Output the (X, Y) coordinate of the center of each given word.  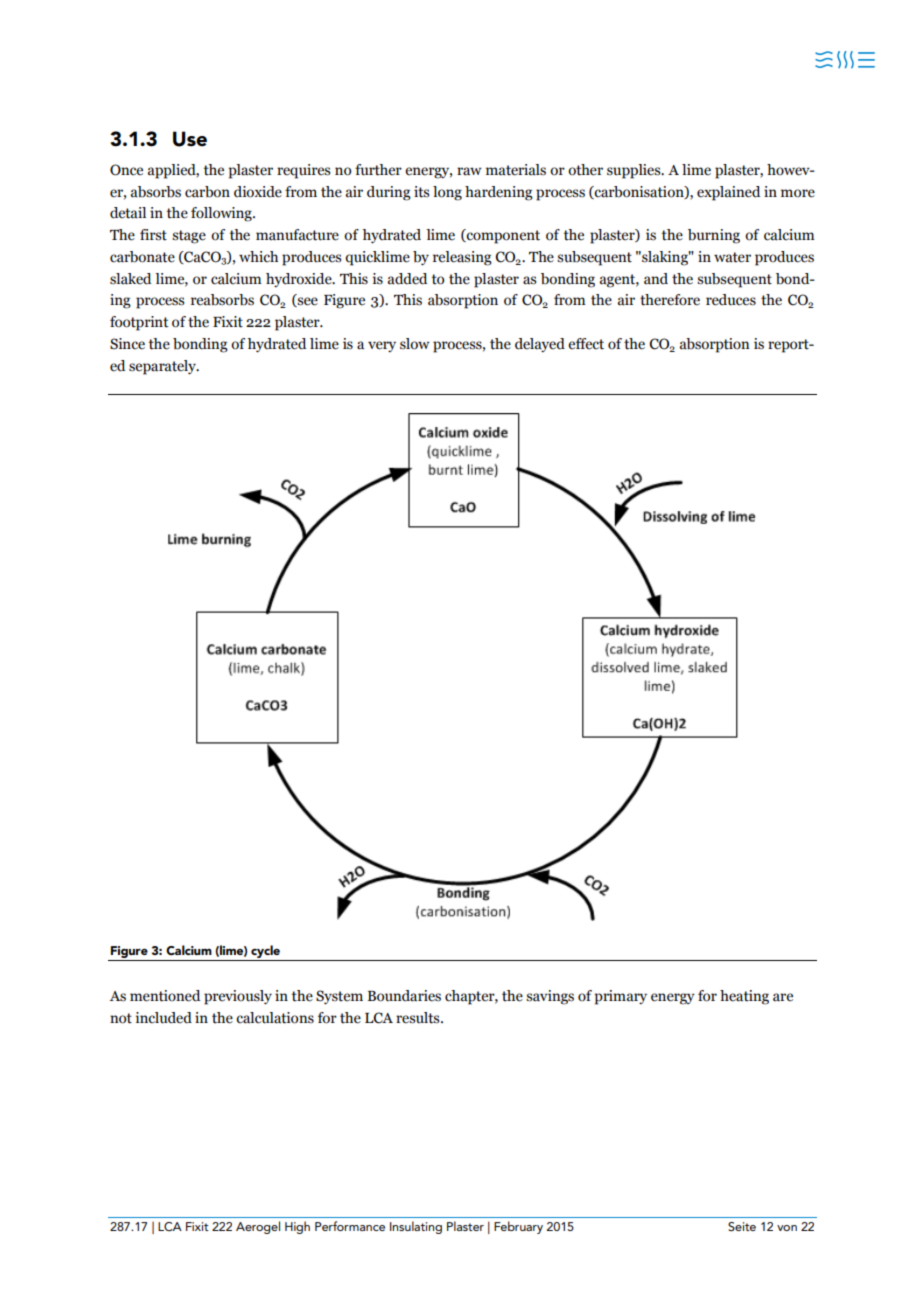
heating (744, 997)
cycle (265, 953)
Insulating (416, 1227)
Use (190, 139)
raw (469, 171)
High (297, 1227)
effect (586, 344)
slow (415, 344)
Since (127, 344)
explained (728, 193)
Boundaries (404, 996)
